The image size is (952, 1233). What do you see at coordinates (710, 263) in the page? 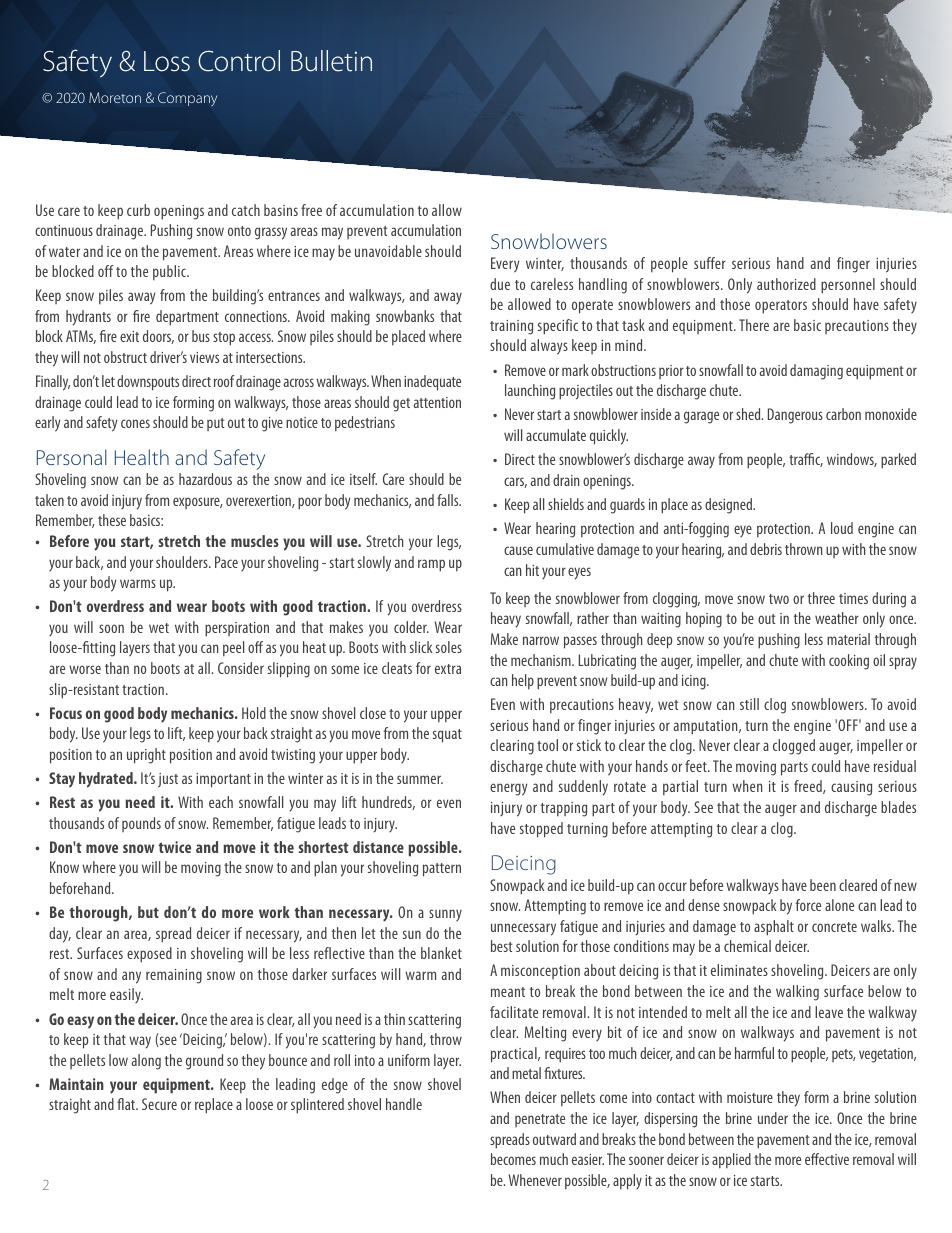
I see `suffer` at bounding box center [710, 263].
